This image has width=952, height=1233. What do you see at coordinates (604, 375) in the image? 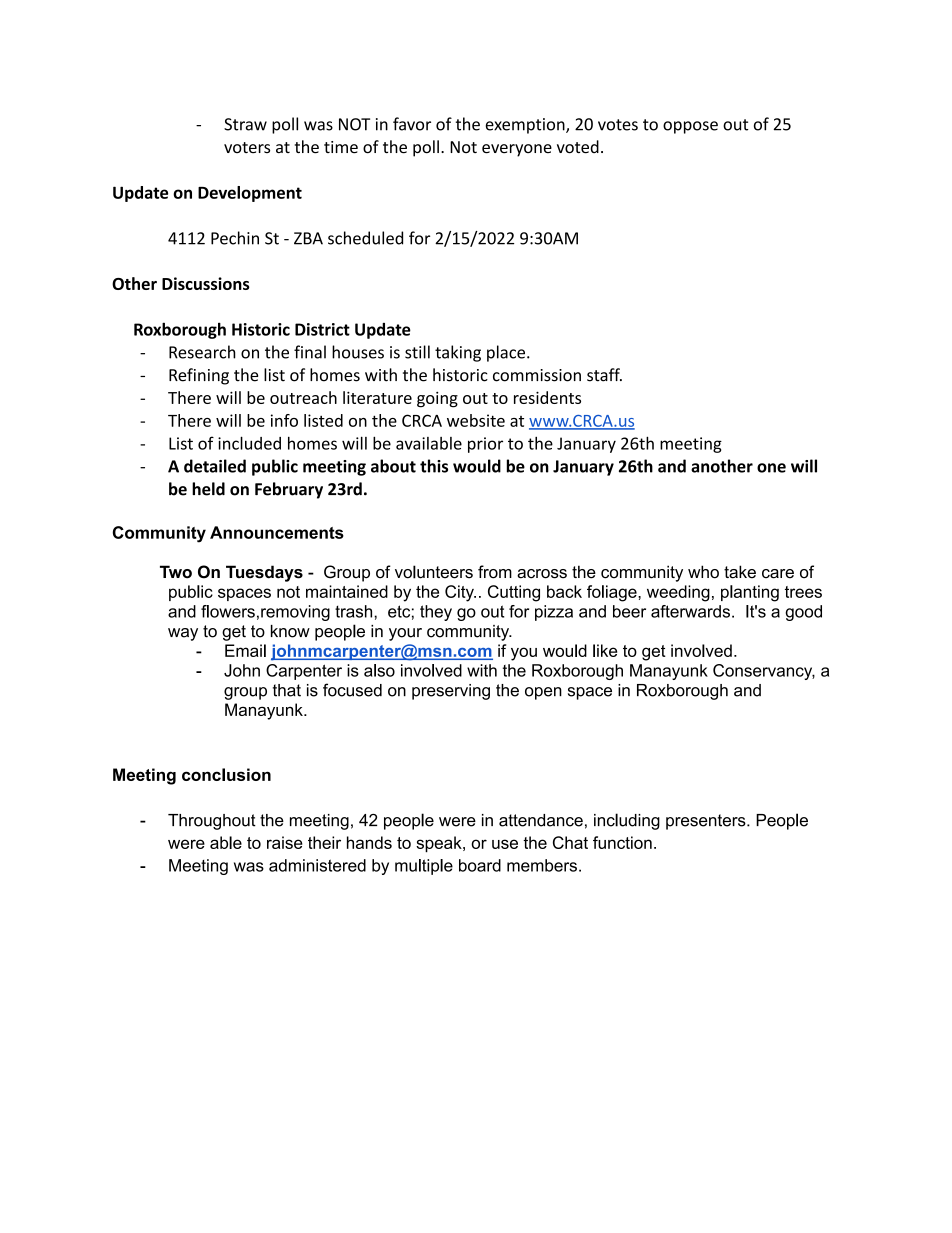
I see `staff` at bounding box center [604, 375].
